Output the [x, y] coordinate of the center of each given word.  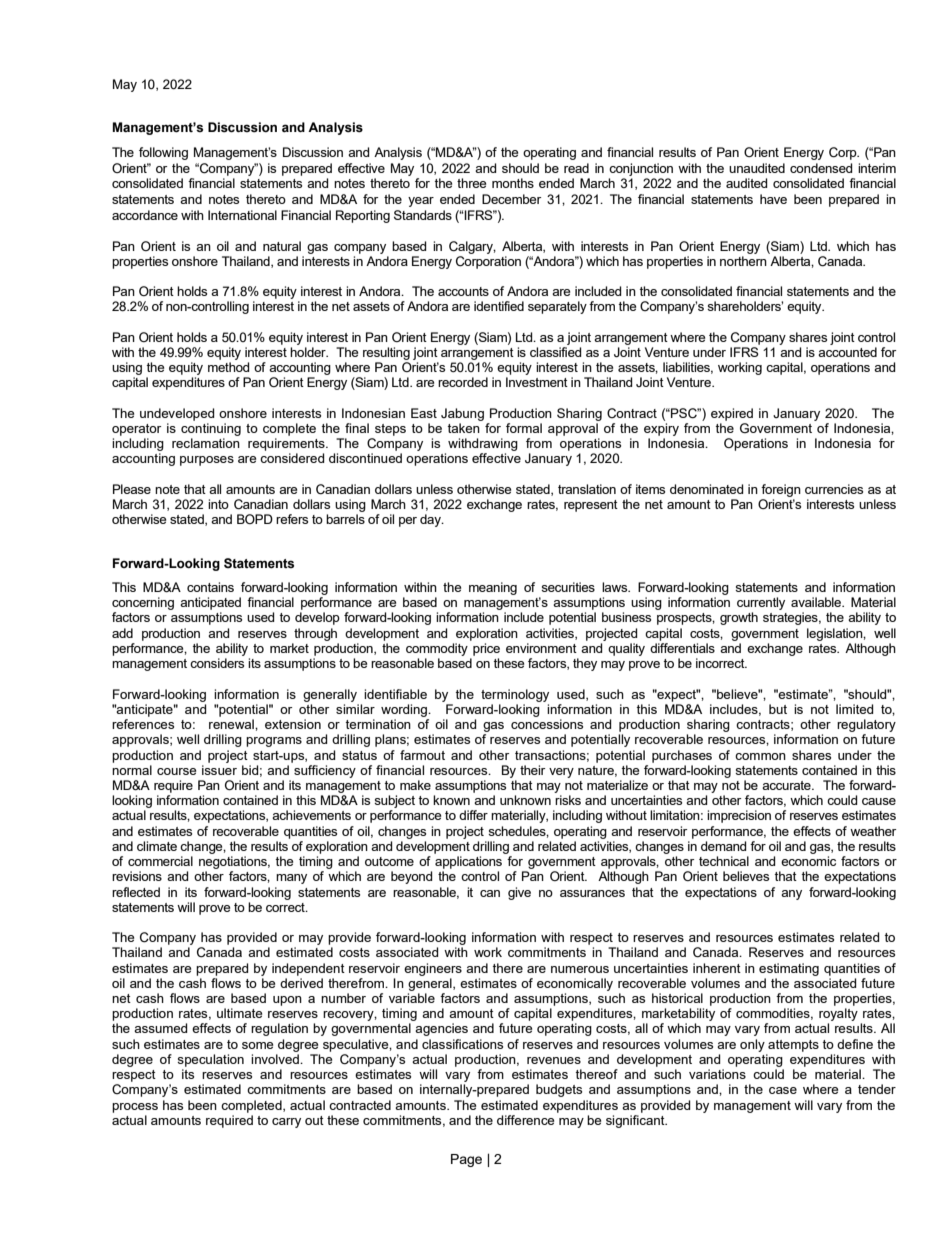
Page [466, 1160]
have [773, 199]
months [513, 183]
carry [286, 1123]
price [486, 649]
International [242, 215]
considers [217, 663]
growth [739, 618]
